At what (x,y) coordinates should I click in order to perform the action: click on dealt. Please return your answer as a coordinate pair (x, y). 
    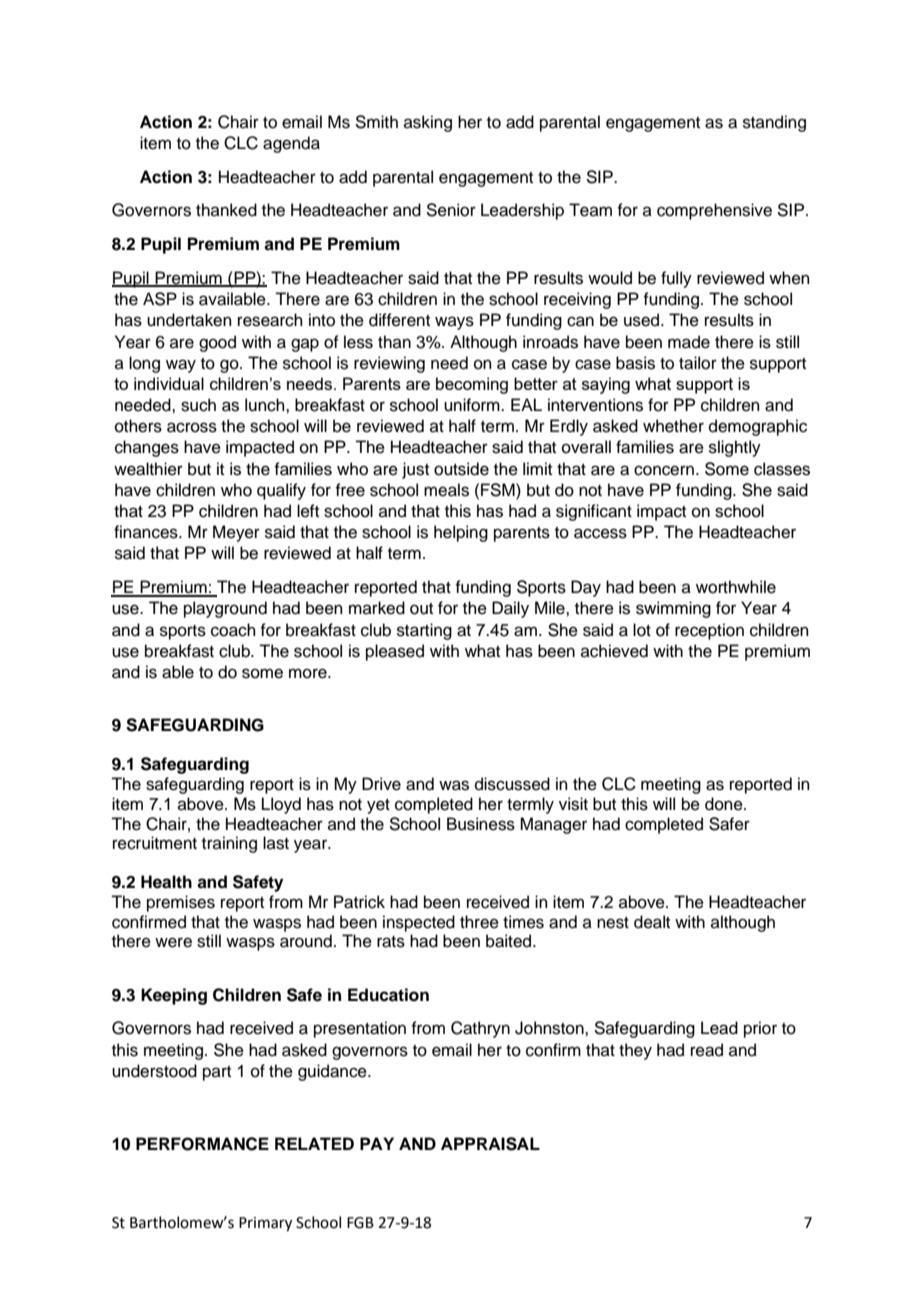
    Looking at the image, I should click on (652, 922).
